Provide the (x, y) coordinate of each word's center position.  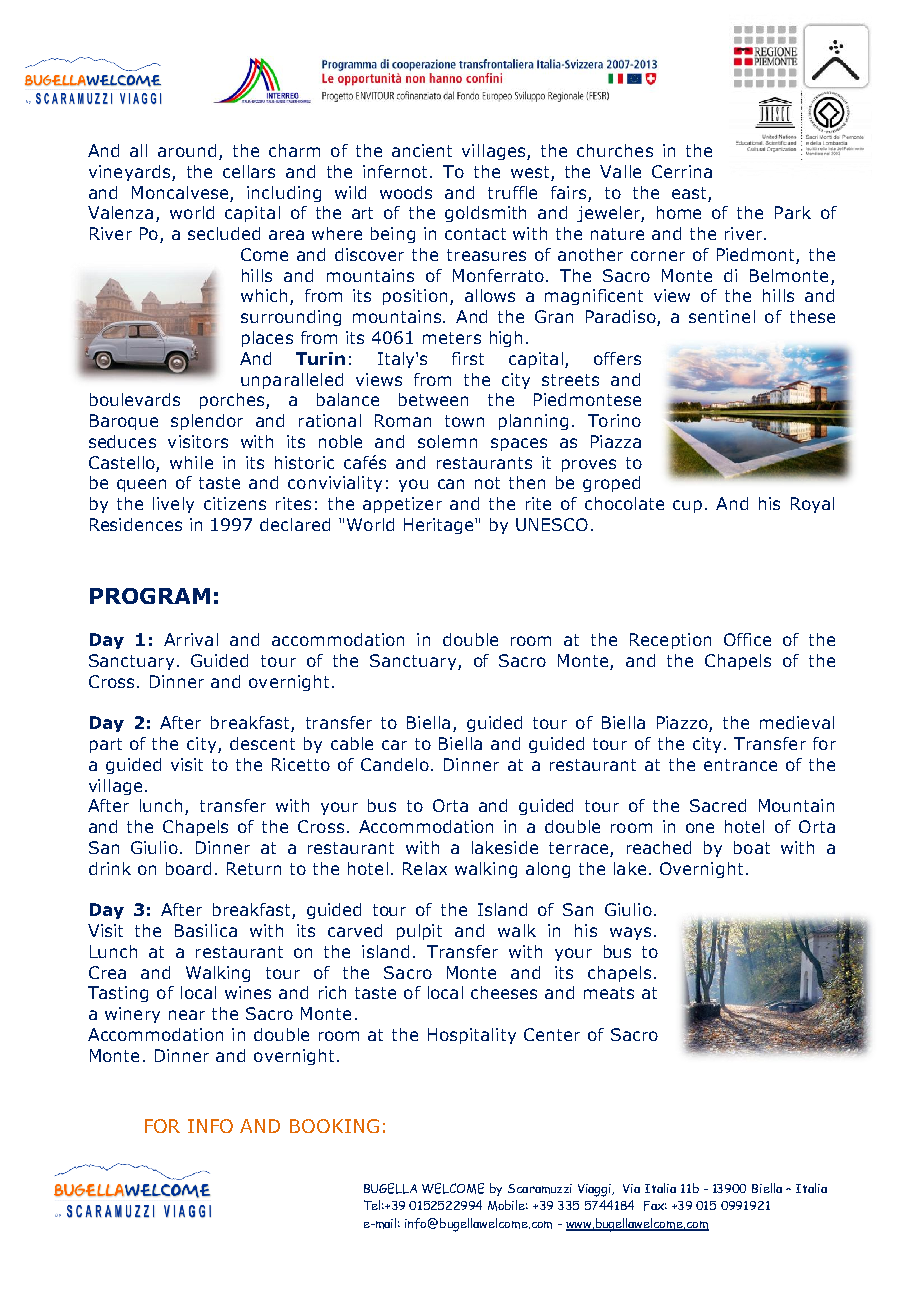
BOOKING (334, 1126)
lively (173, 505)
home (679, 212)
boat (752, 847)
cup (687, 506)
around (187, 150)
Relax (425, 868)
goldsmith (485, 214)
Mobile (508, 1205)
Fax (655, 1206)
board (188, 868)
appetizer (402, 505)
